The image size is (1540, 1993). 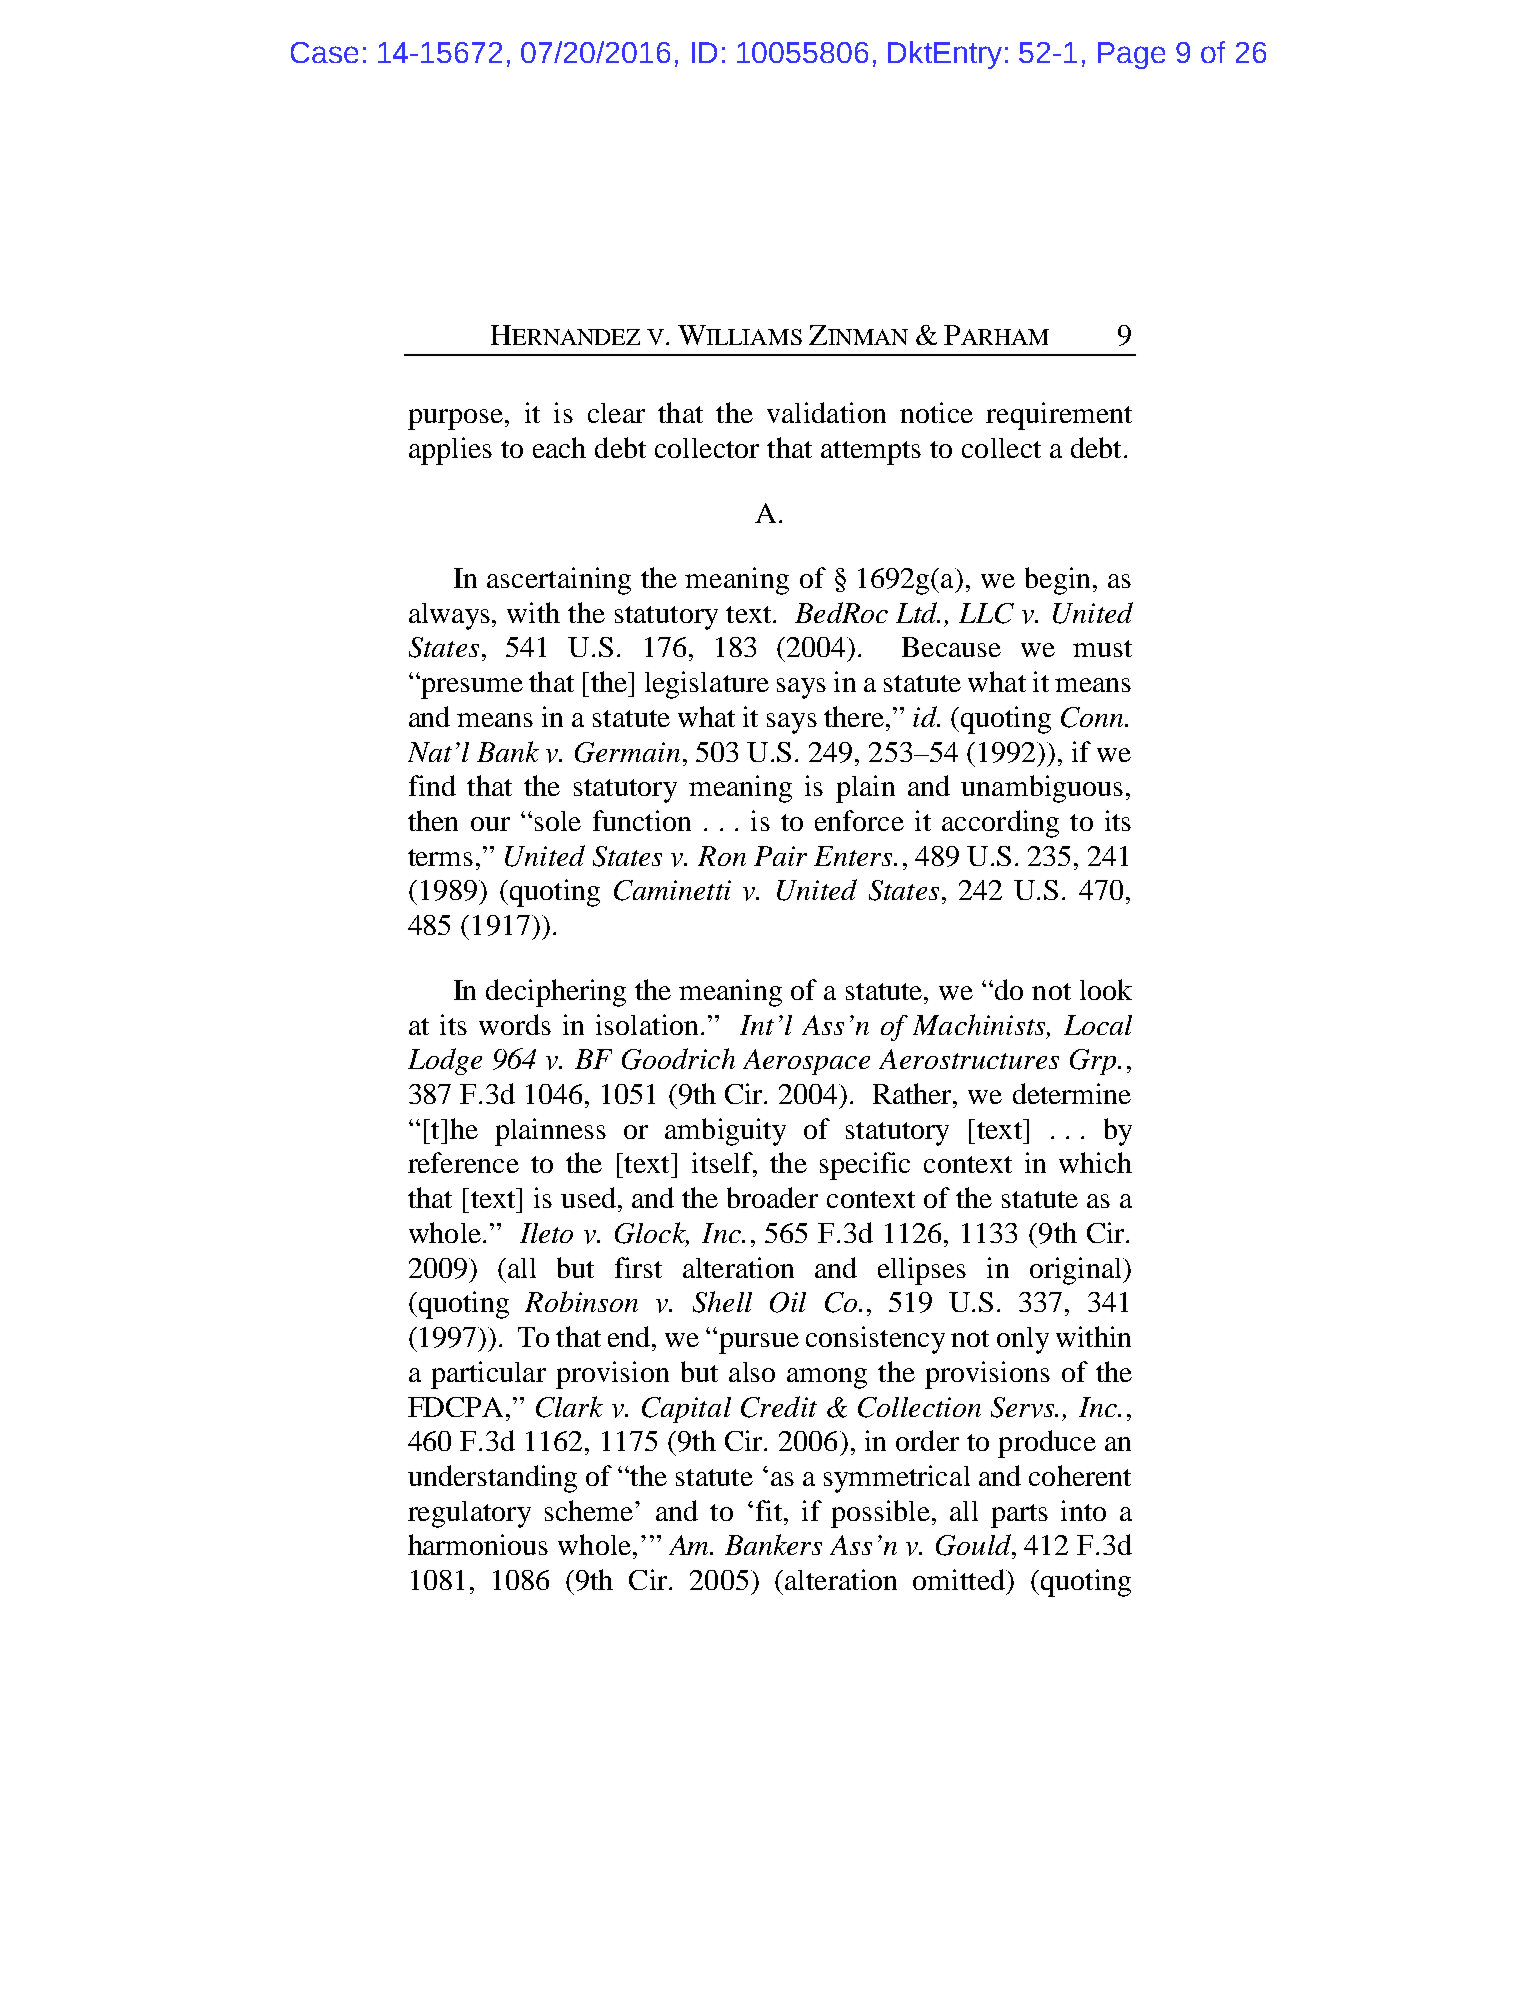 What do you see at coordinates (806, 1062) in the page?
I see `Aerospace` at bounding box center [806, 1062].
